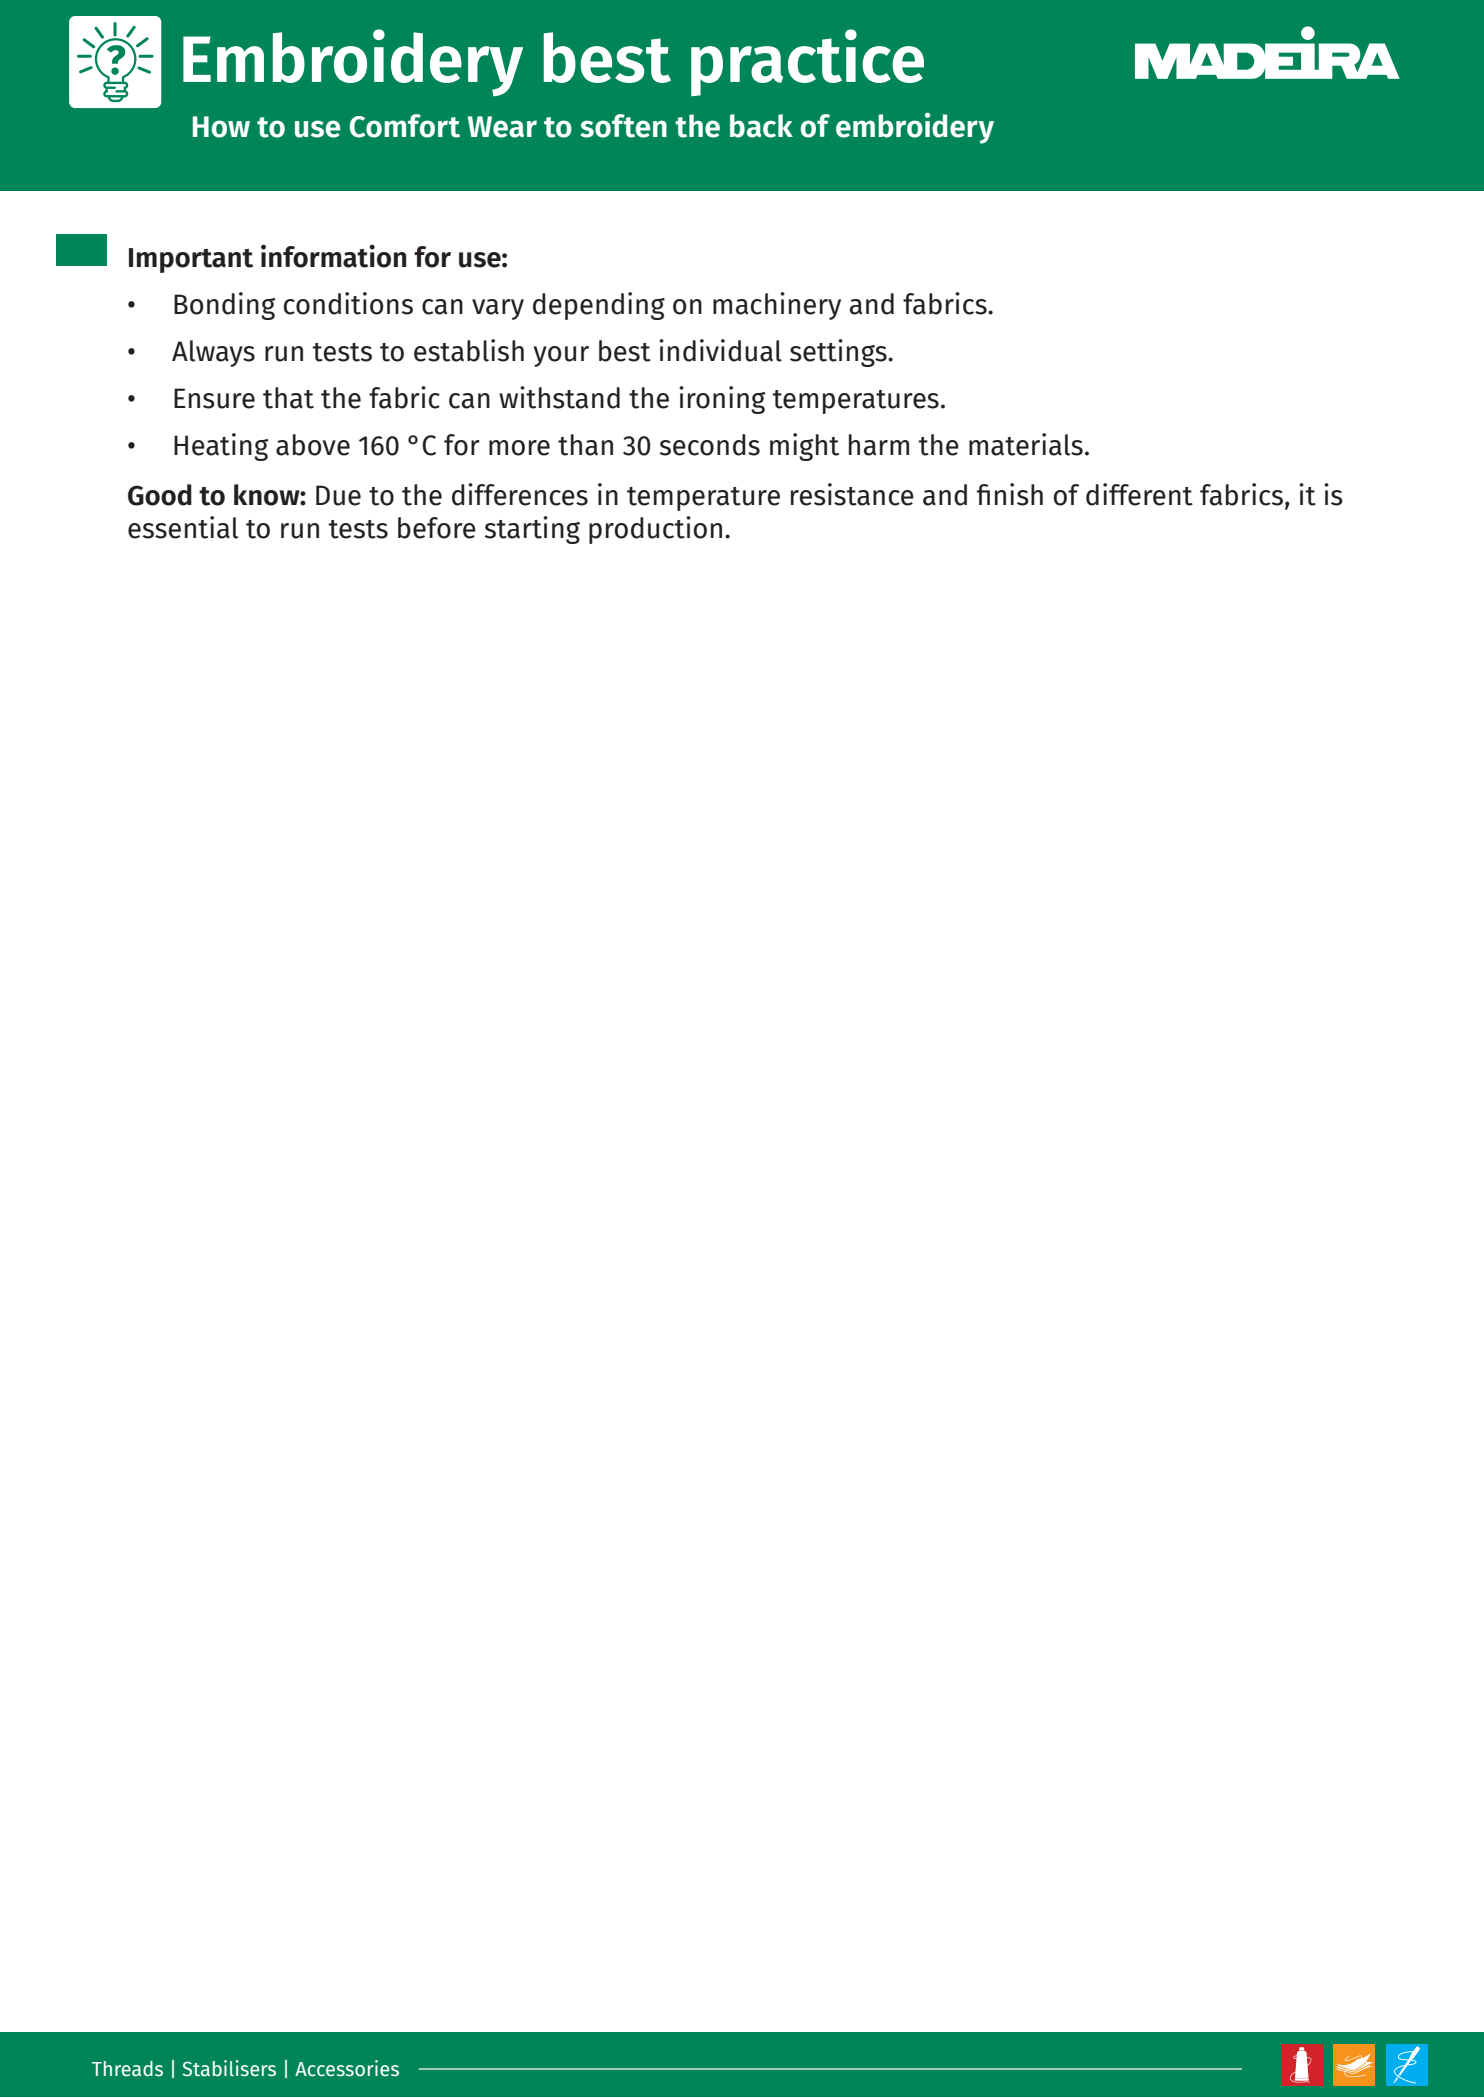  What do you see at coordinates (183, 527) in the screenshot?
I see `essential` at bounding box center [183, 527].
